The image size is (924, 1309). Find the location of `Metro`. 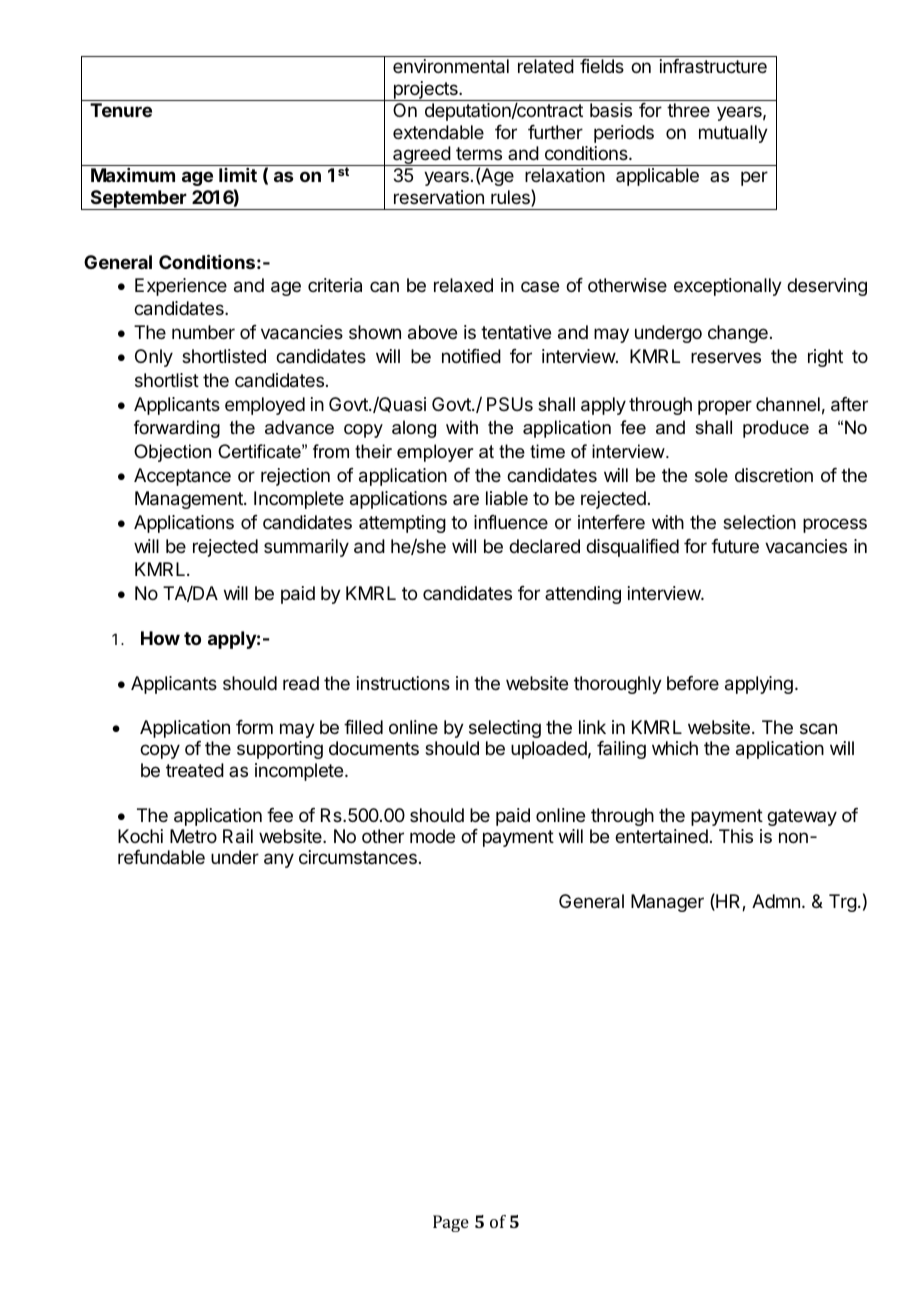

Metro is located at coordinates (193, 836).
